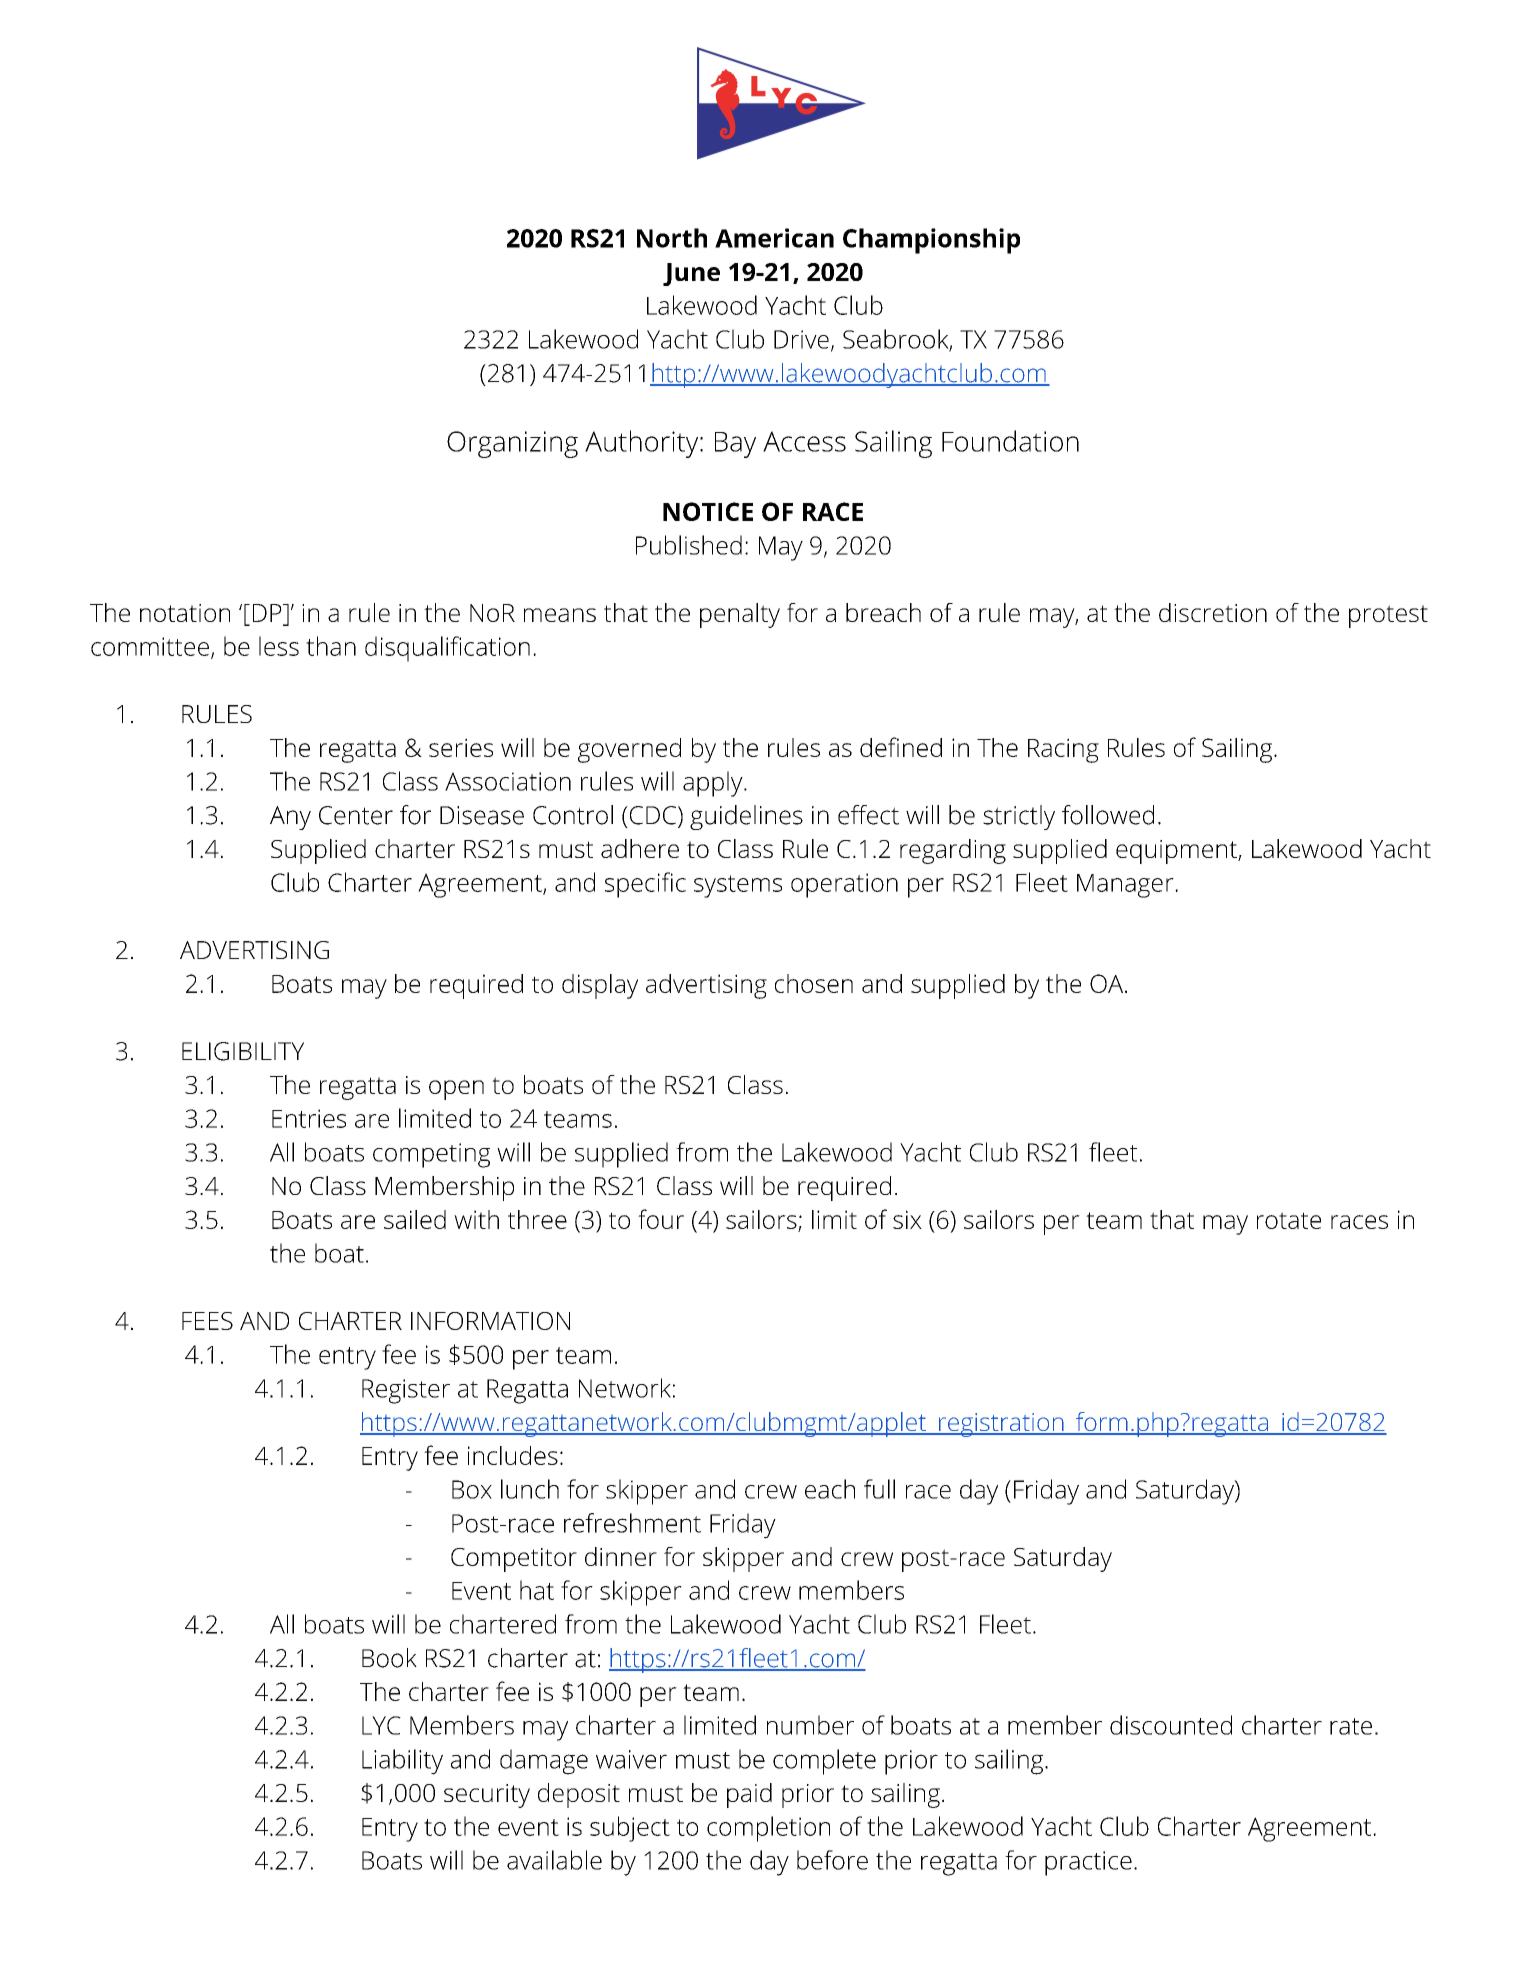  Describe the element at coordinates (931, 241) in the page. I see `Championship` at that location.
